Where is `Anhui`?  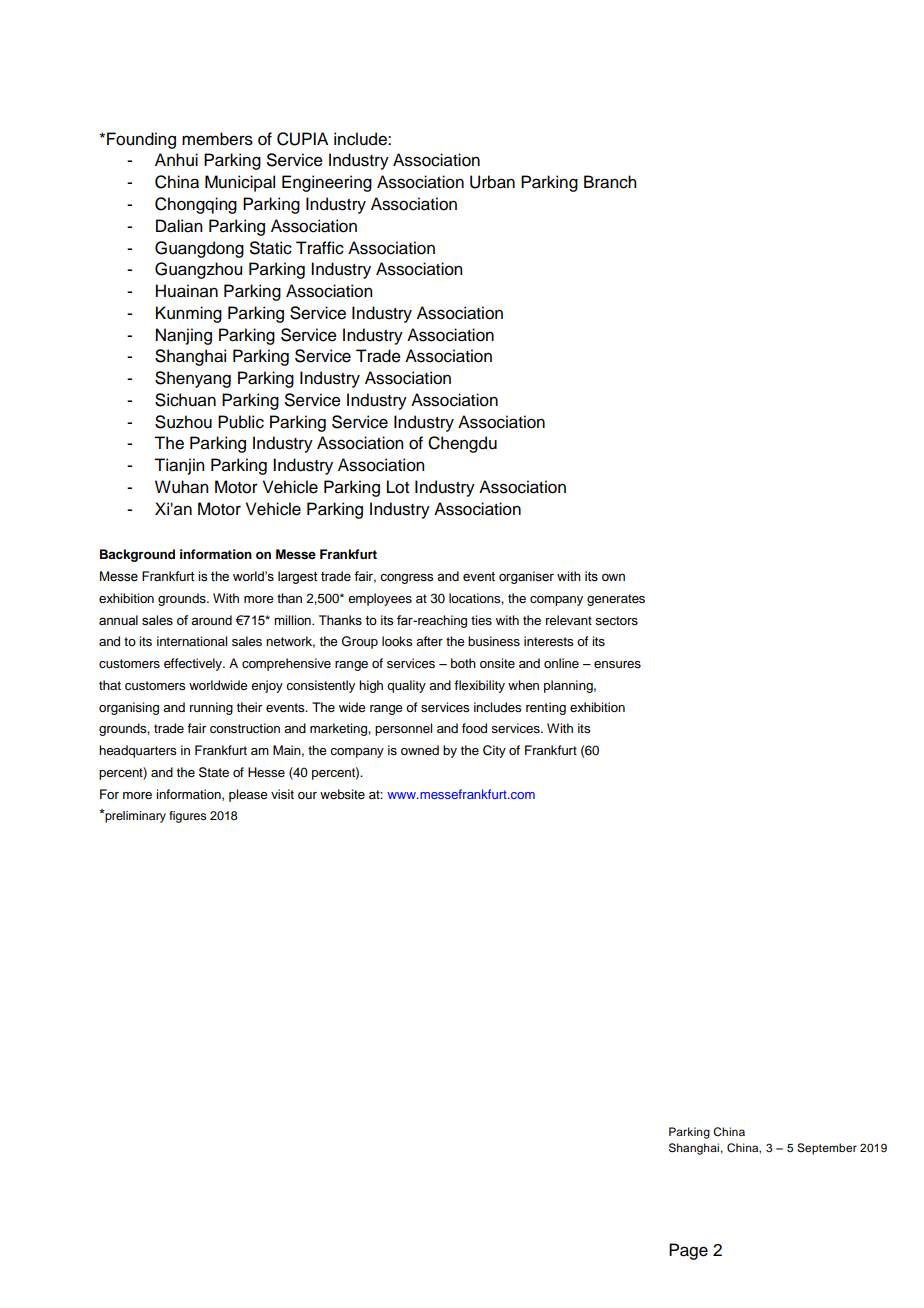 Anhui is located at coordinates (176, 160).
